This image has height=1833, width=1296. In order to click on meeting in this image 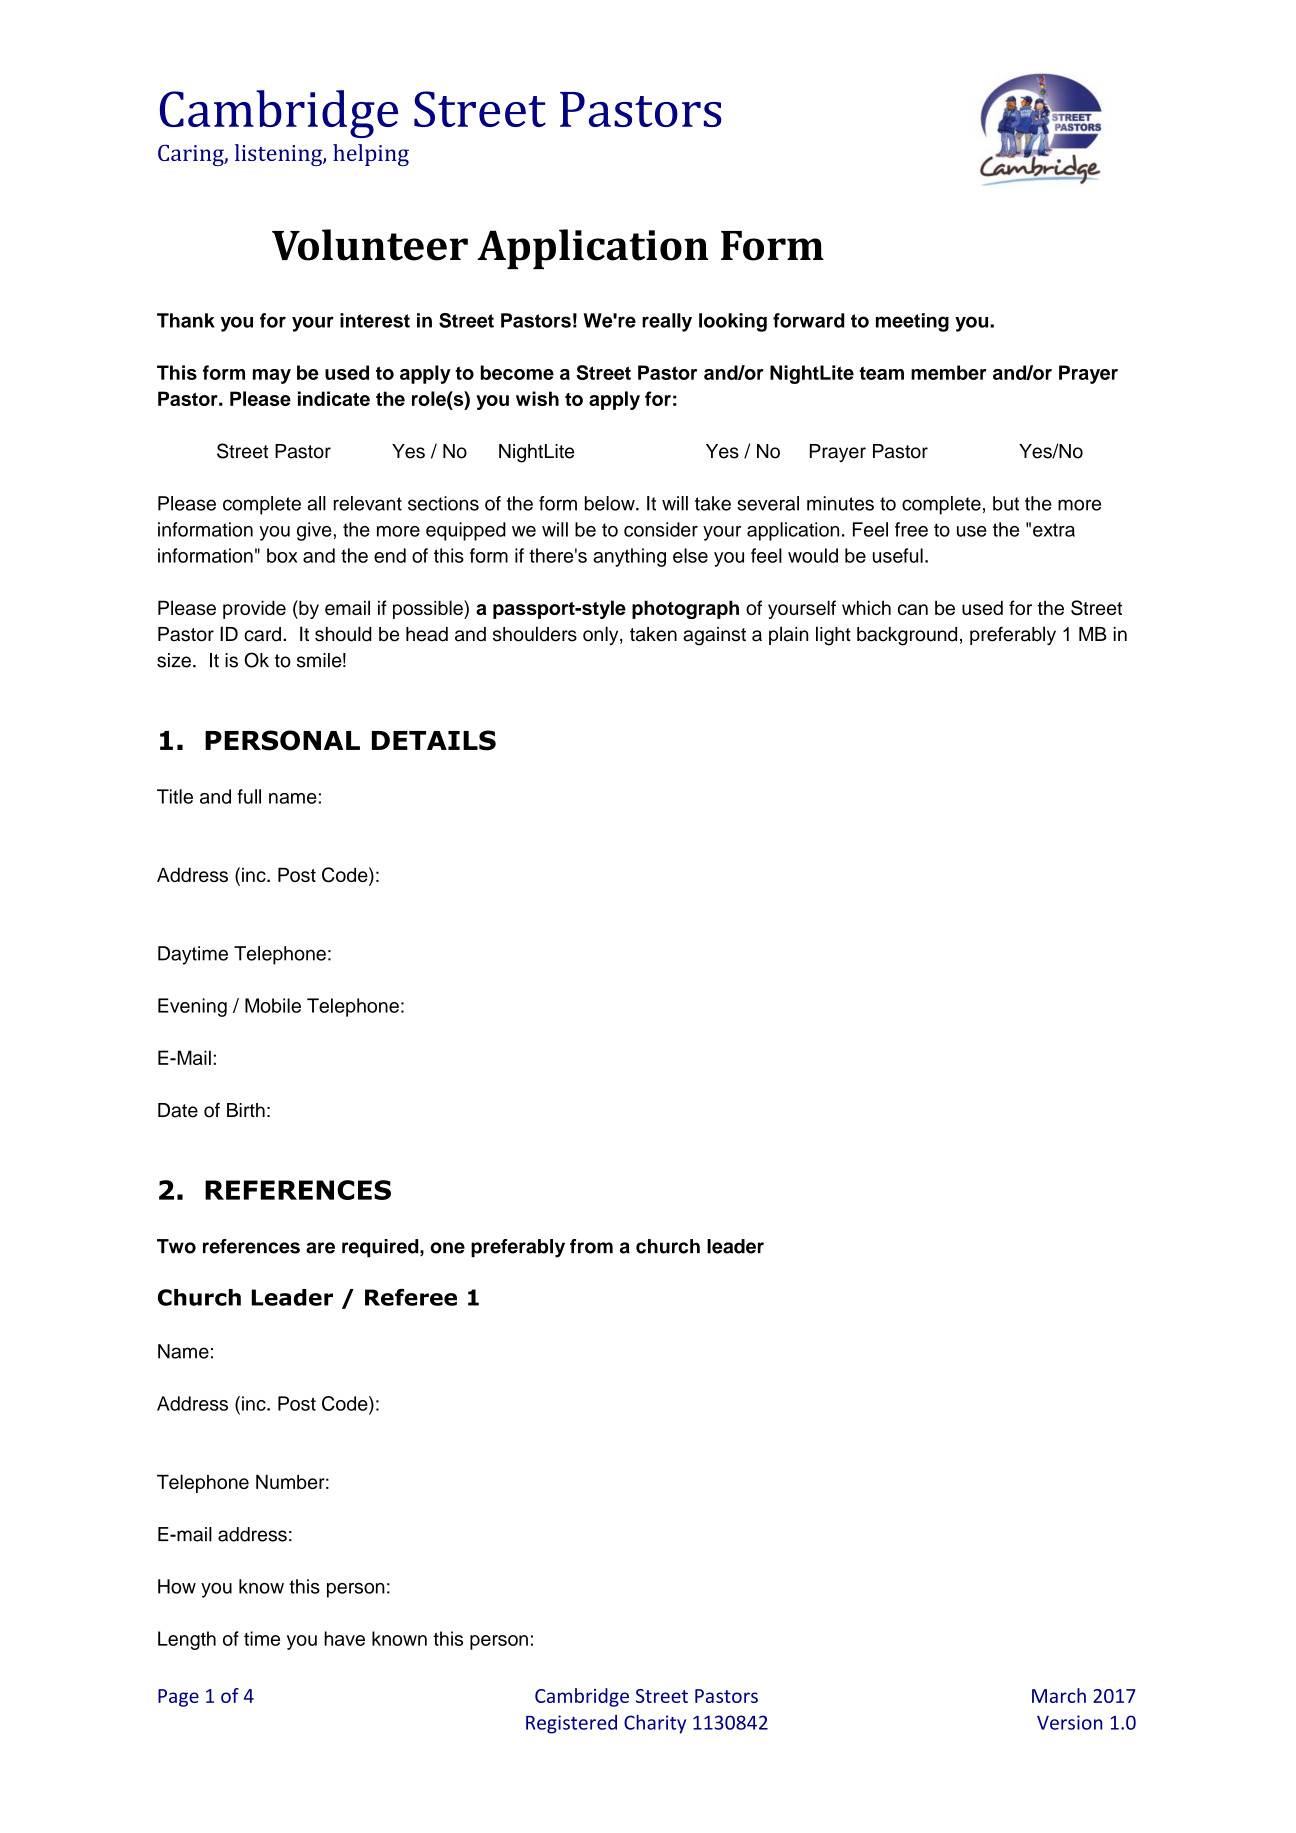, I will do `click(912, 322)`.
